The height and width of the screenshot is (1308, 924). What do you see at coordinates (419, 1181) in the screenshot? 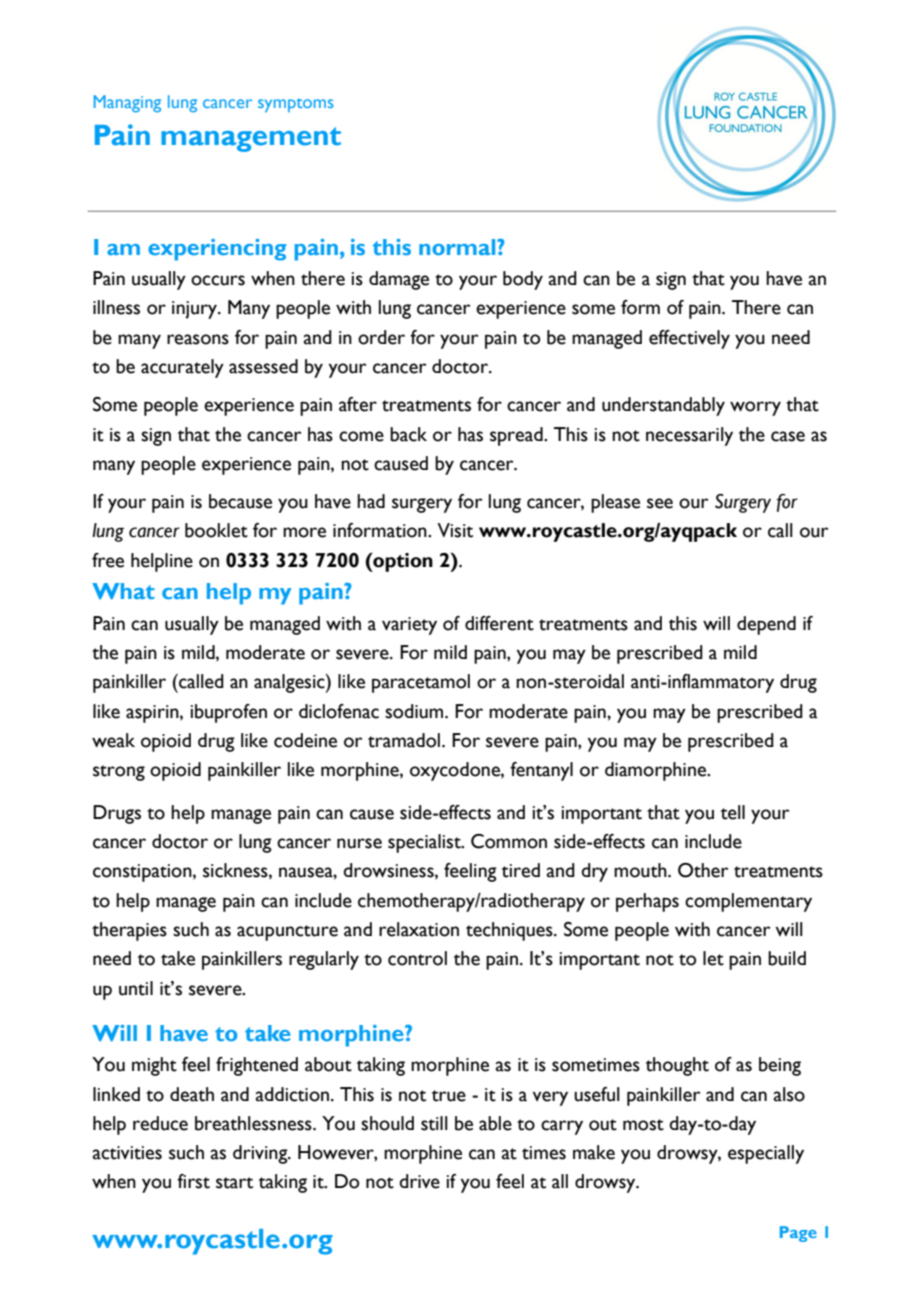
I see `drive` at bounding box center [419, 1181].
